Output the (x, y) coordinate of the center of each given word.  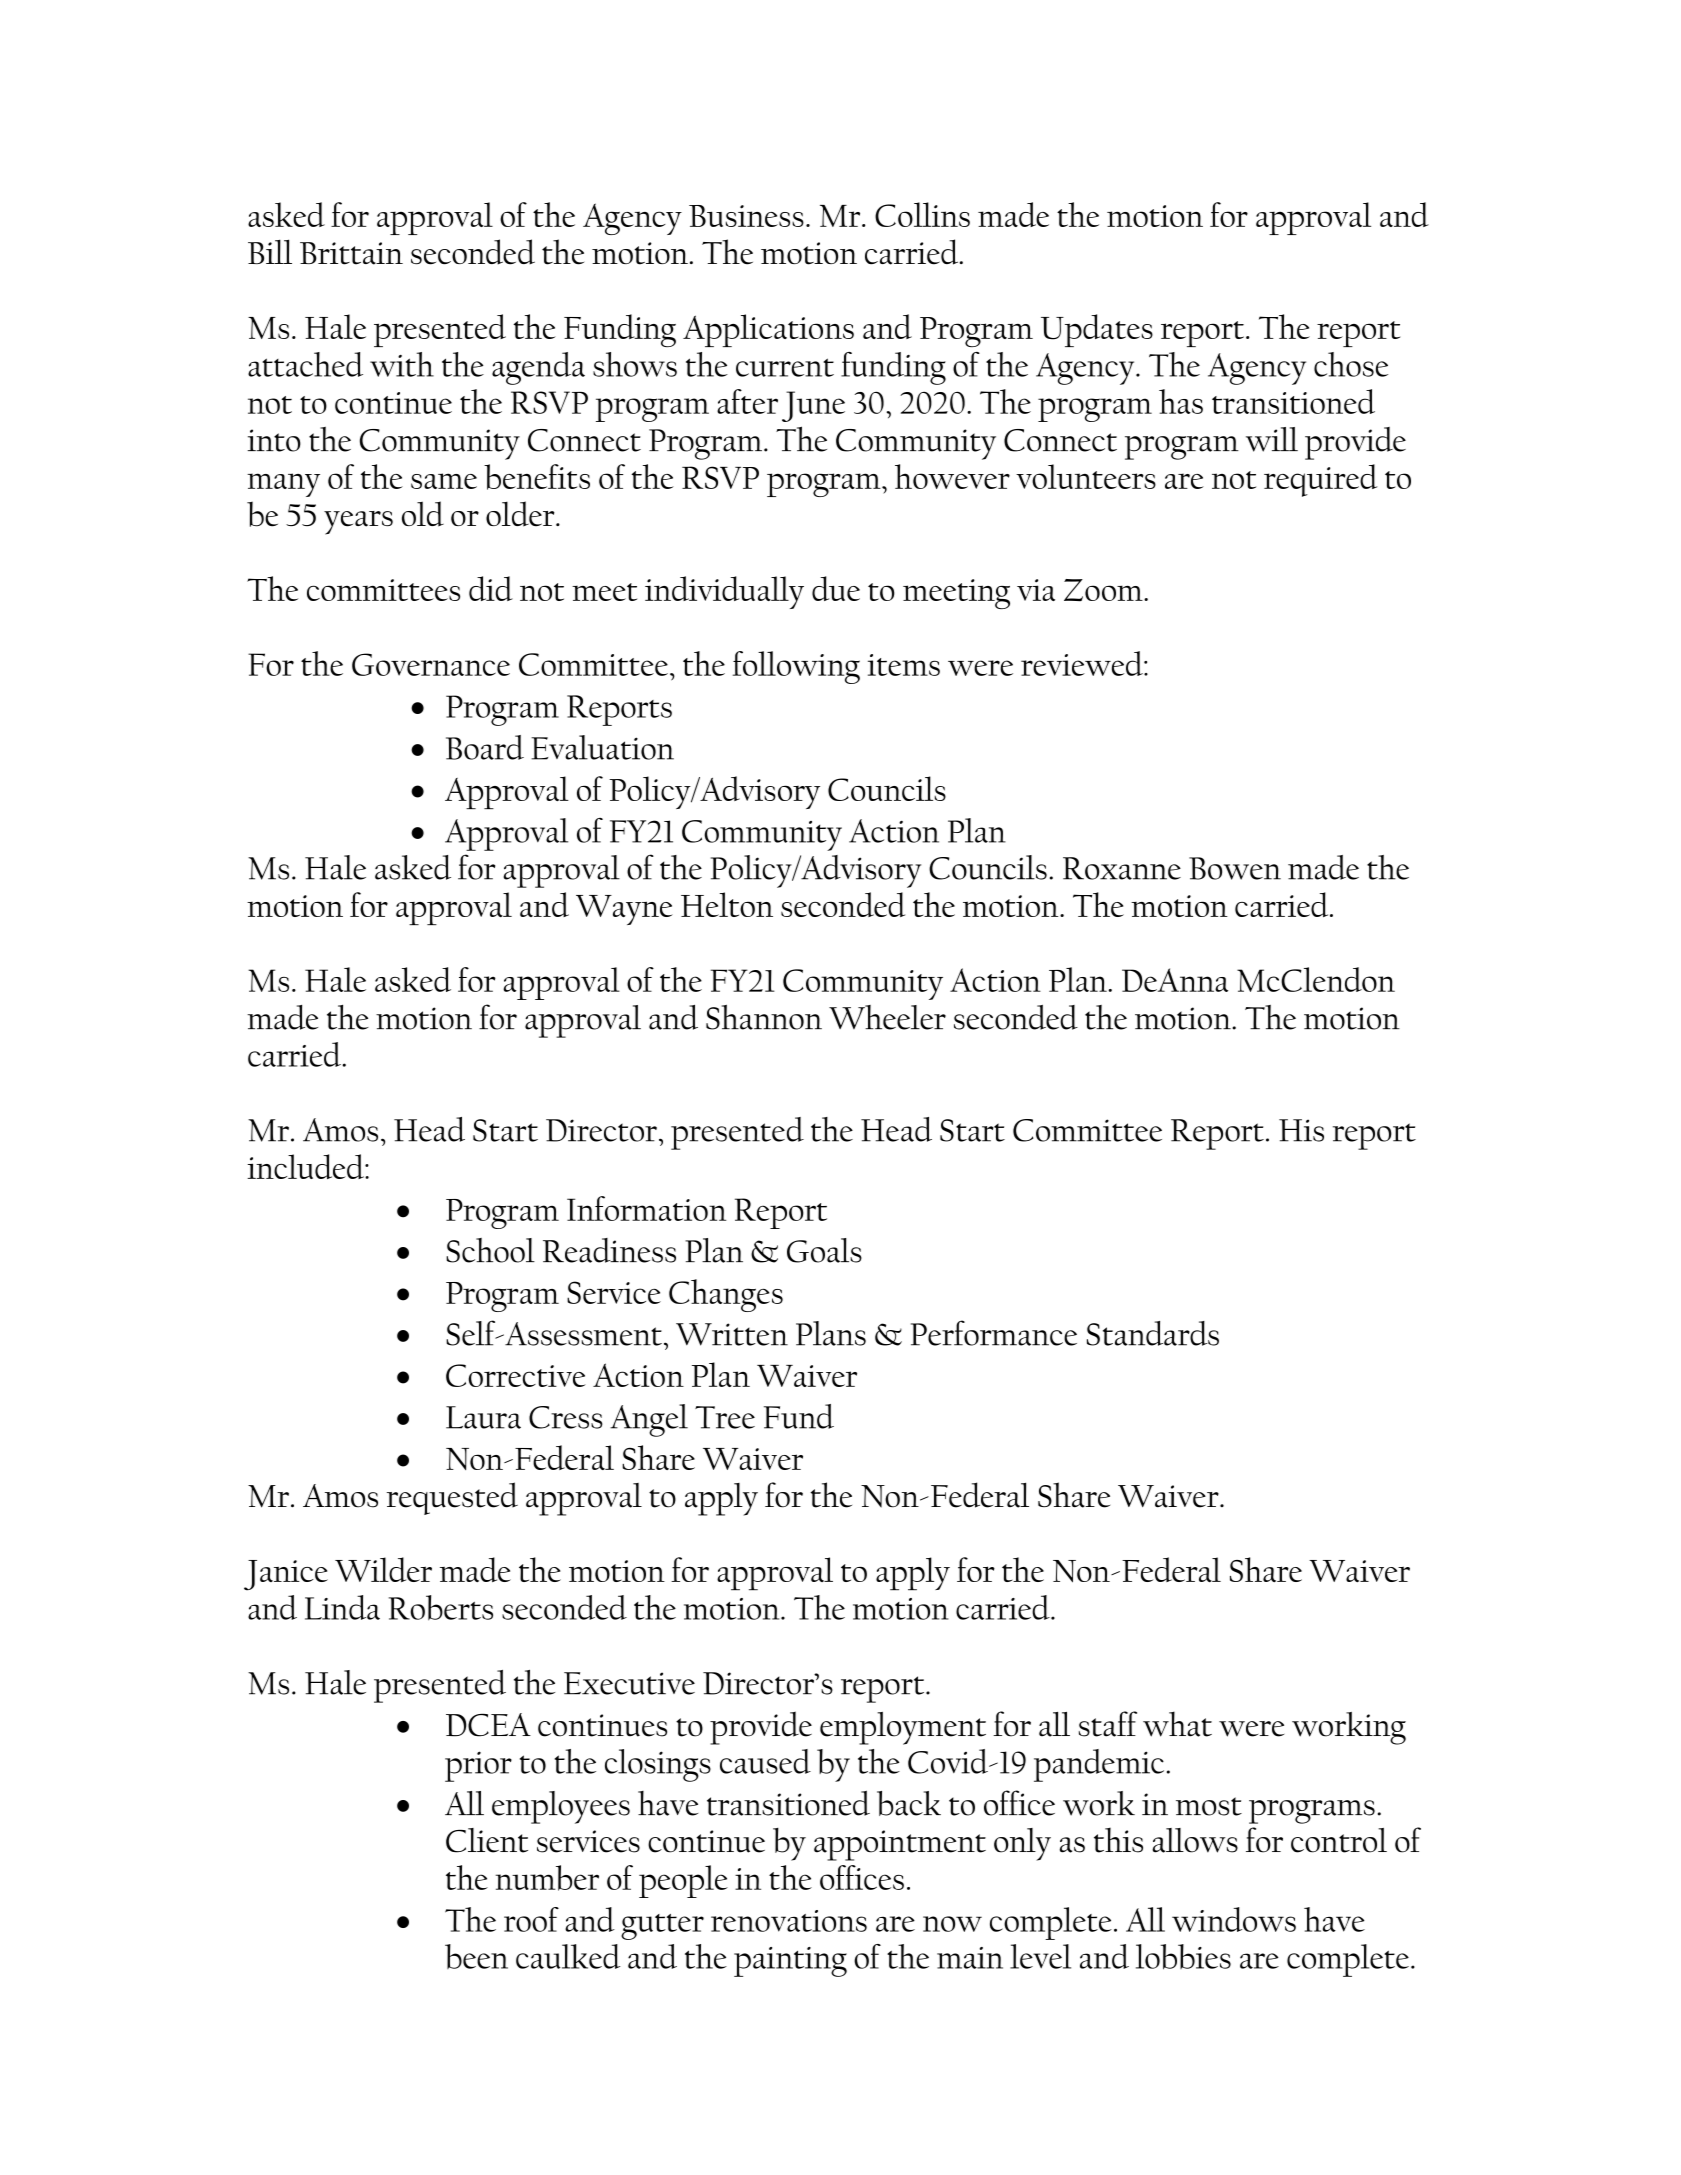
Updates (1097, 330)
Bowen (1235, 868)
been (476, 1956)
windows (1234, 1919)
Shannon (764, 1017)
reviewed (1083, 663)
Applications (768, 330)
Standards (1153, 1333)
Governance (431, 664)
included (306, 1166)
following (796, 667)
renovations (789, 1921)
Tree (725, 1417)
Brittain (351, 253)
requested (452, 1498)
